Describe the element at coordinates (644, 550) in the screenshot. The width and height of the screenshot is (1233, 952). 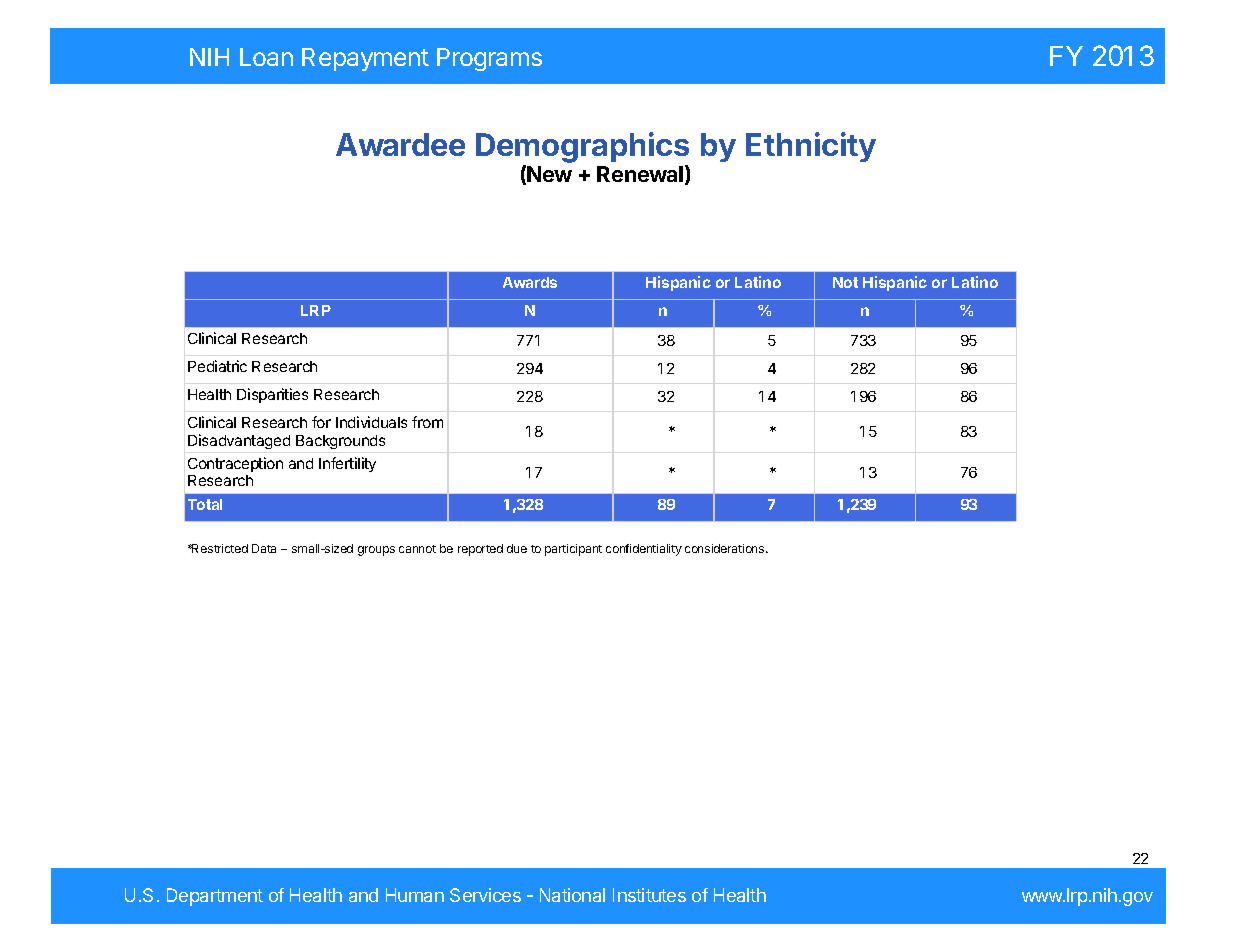
I see `confidentiality` at that location.
